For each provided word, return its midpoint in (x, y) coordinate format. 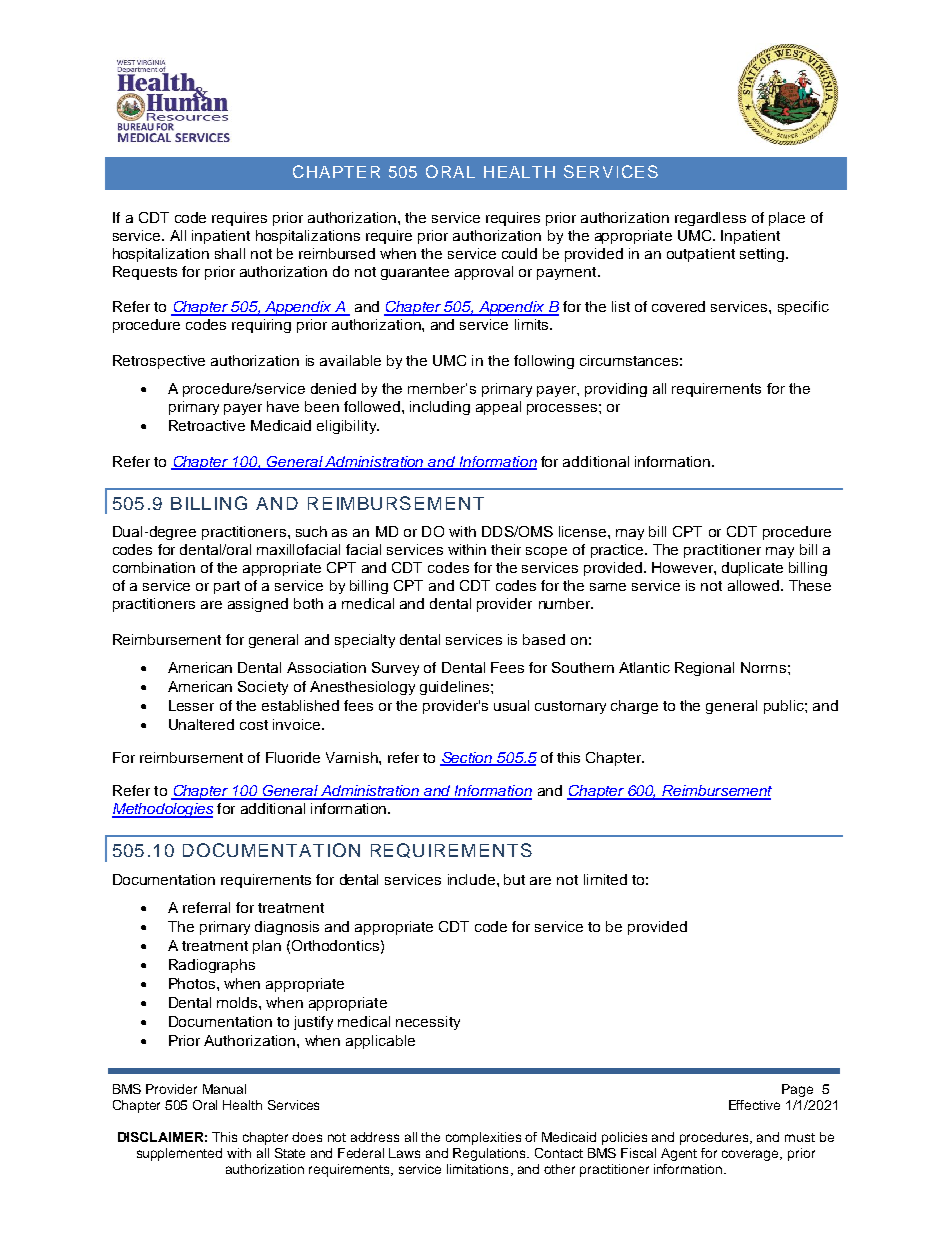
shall (230, 253)
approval (484, 273)
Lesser (191, 705)
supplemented (179, 1154)
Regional (704, 669)
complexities (483, 1138)
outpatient (701, 255)
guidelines (456, 688)
